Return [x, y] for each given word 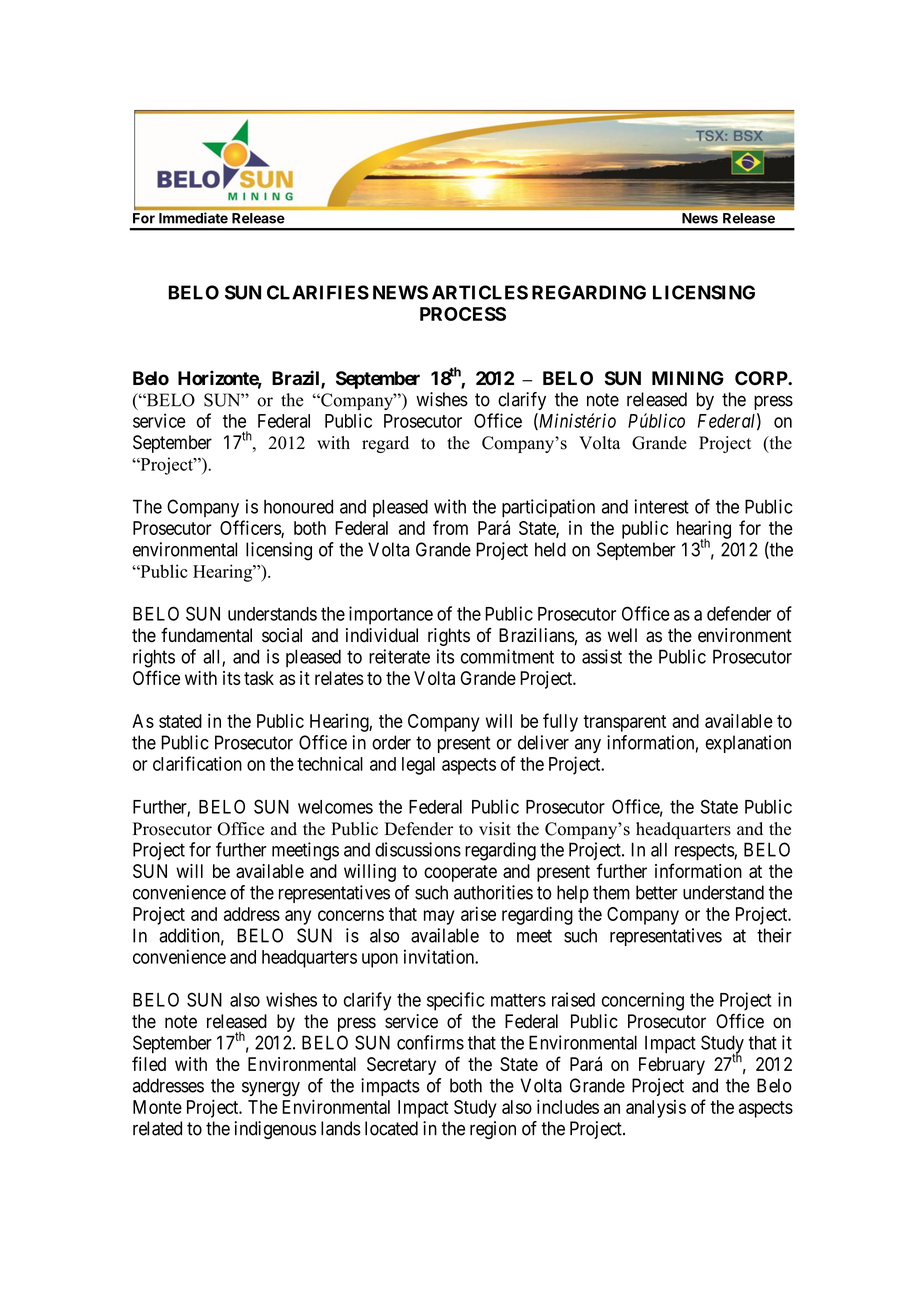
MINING [688, 378]
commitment [507, 656]
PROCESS [463, 314]
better [657, 892]
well [622, 635]
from [450, 527]
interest [661, 506]
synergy [271, 1089]
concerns [351, 915]
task [259, 678]
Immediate [193, 218]
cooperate [460, 873]
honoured [298, 506]
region [493, 1130]
